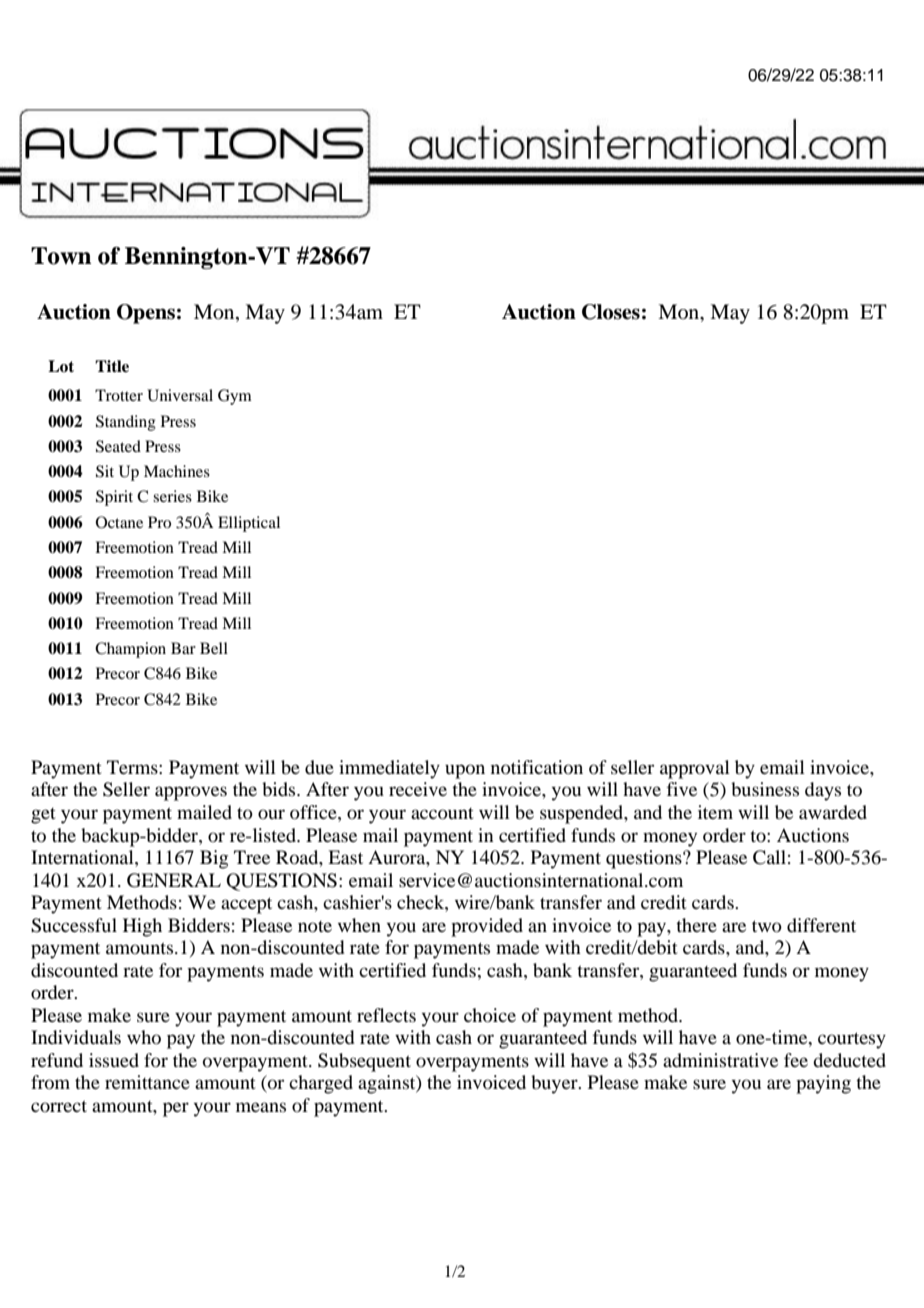 The width and height of the screenshot is (924, 1308). What do you see at coordinates (235, 397) in the screenshot?
I see `Gym` at bounding box center [235, 397].
